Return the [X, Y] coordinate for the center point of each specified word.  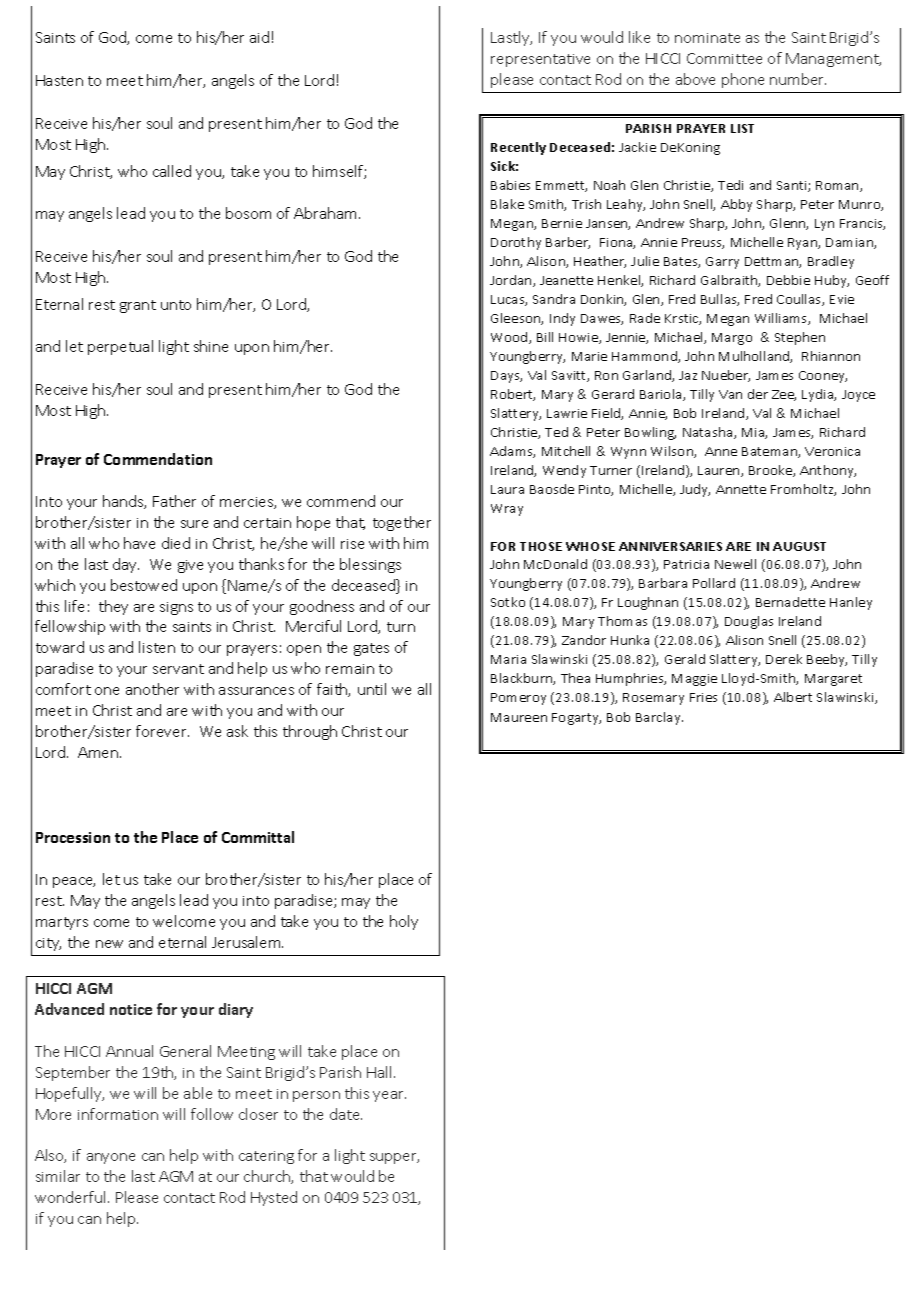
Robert [513, 395]
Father [174, 501]
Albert [793, 697]
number [798, 79]
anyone [111, 1158]
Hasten [59, 80]
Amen [99, 752]
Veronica [832, 451]
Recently [518, 148]
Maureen [519, 717]
